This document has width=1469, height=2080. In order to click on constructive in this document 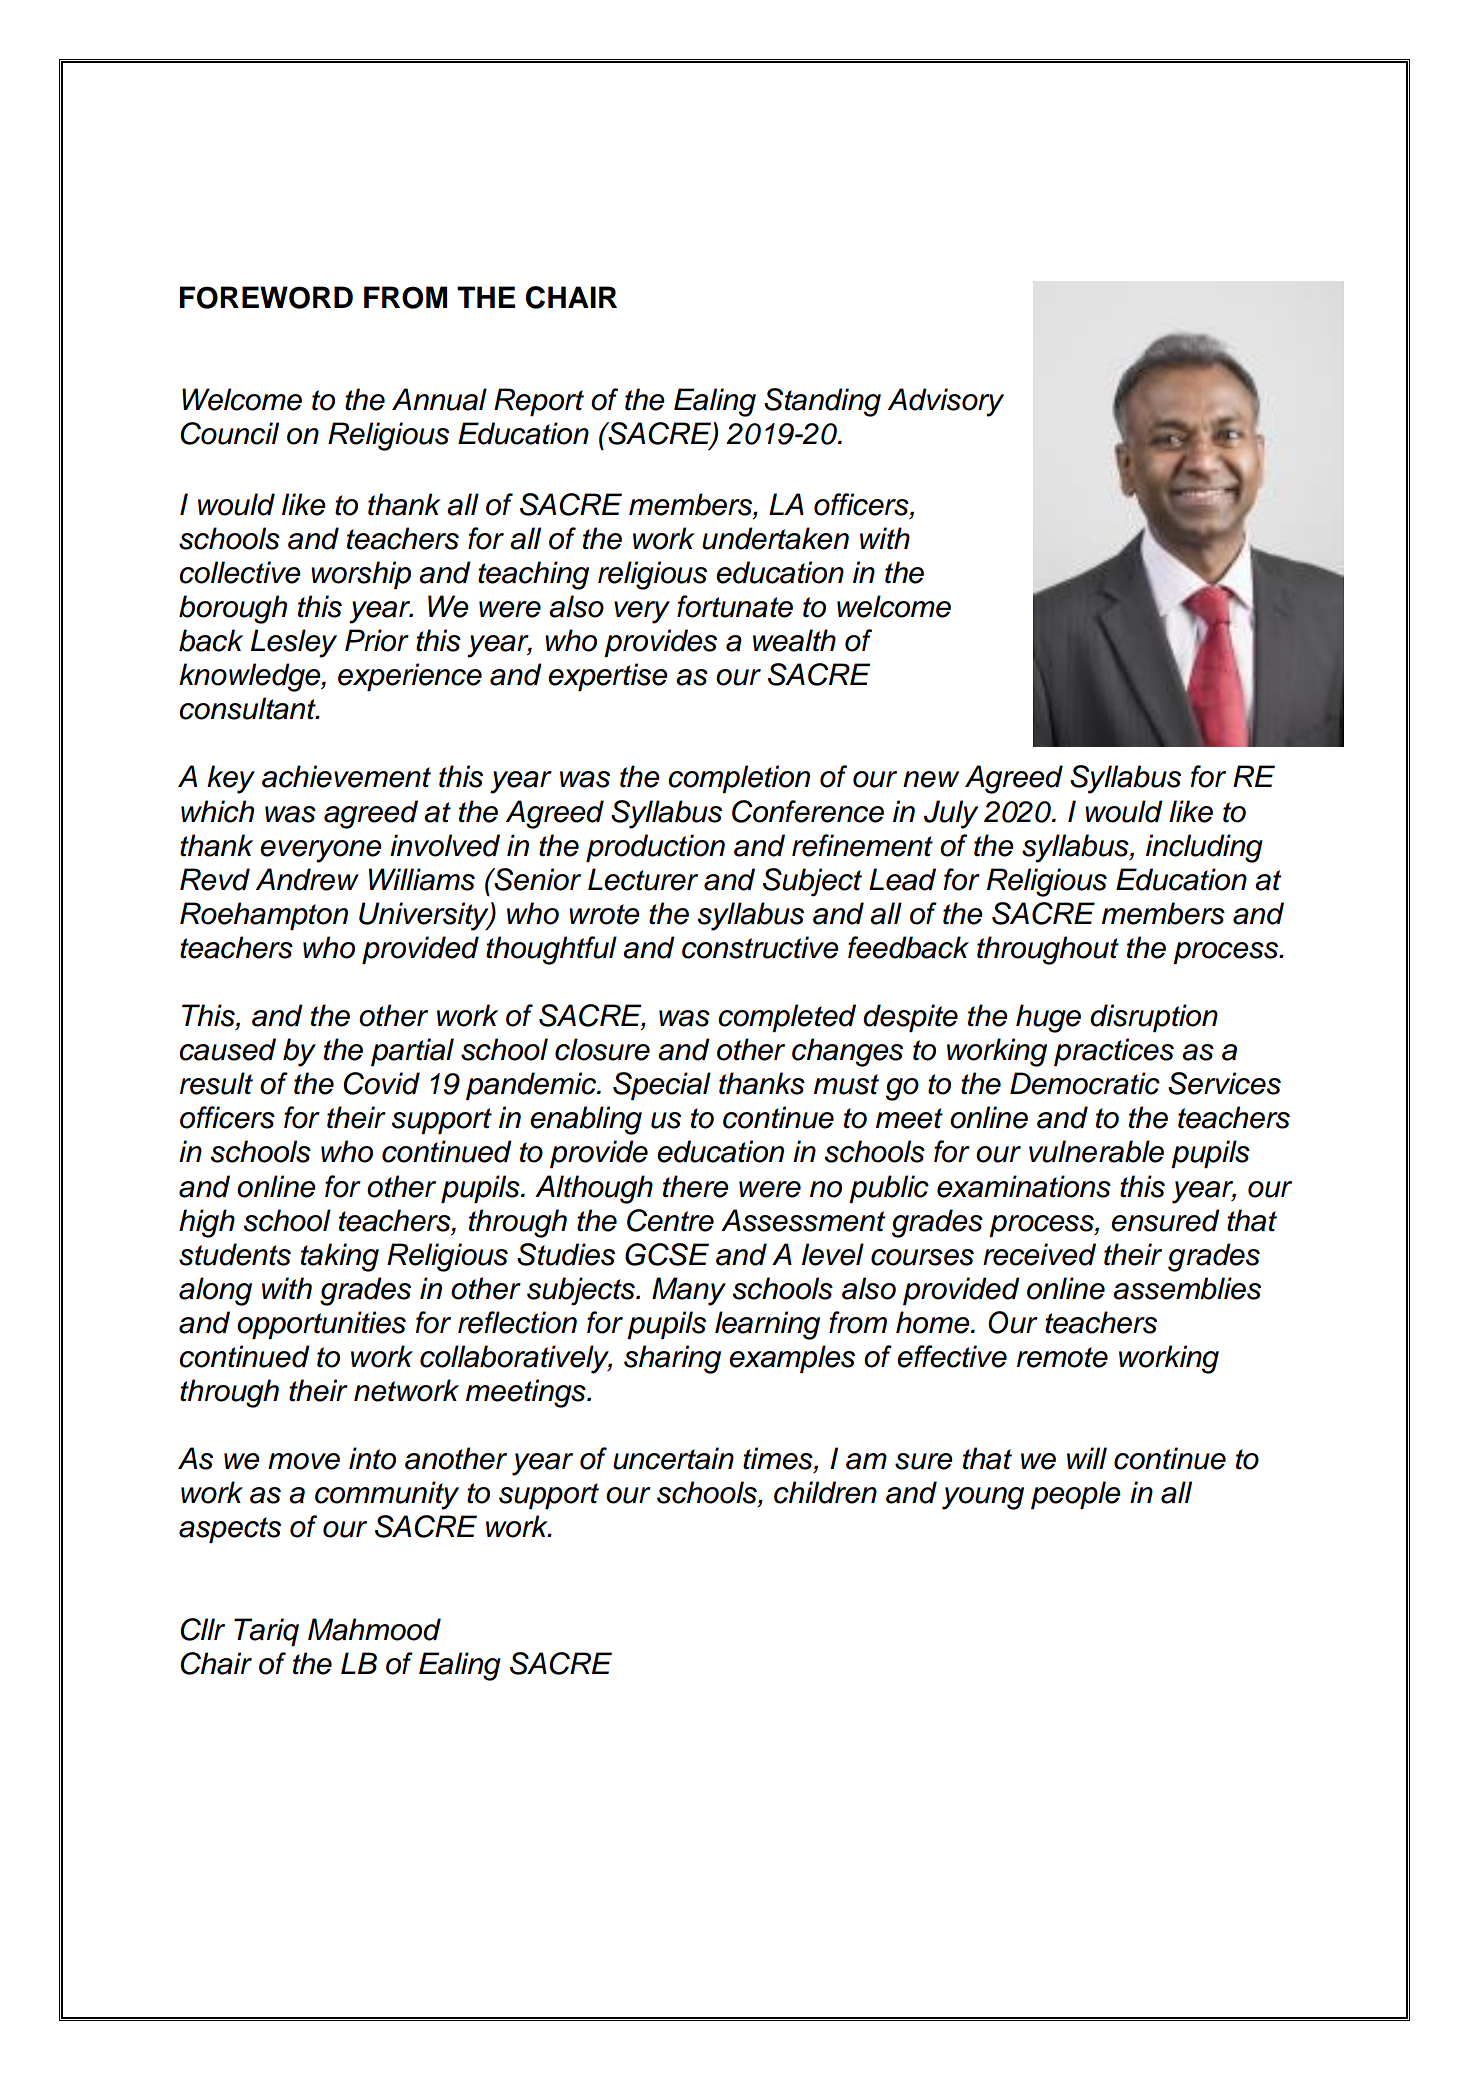, I will do `click(760, 947)`.
